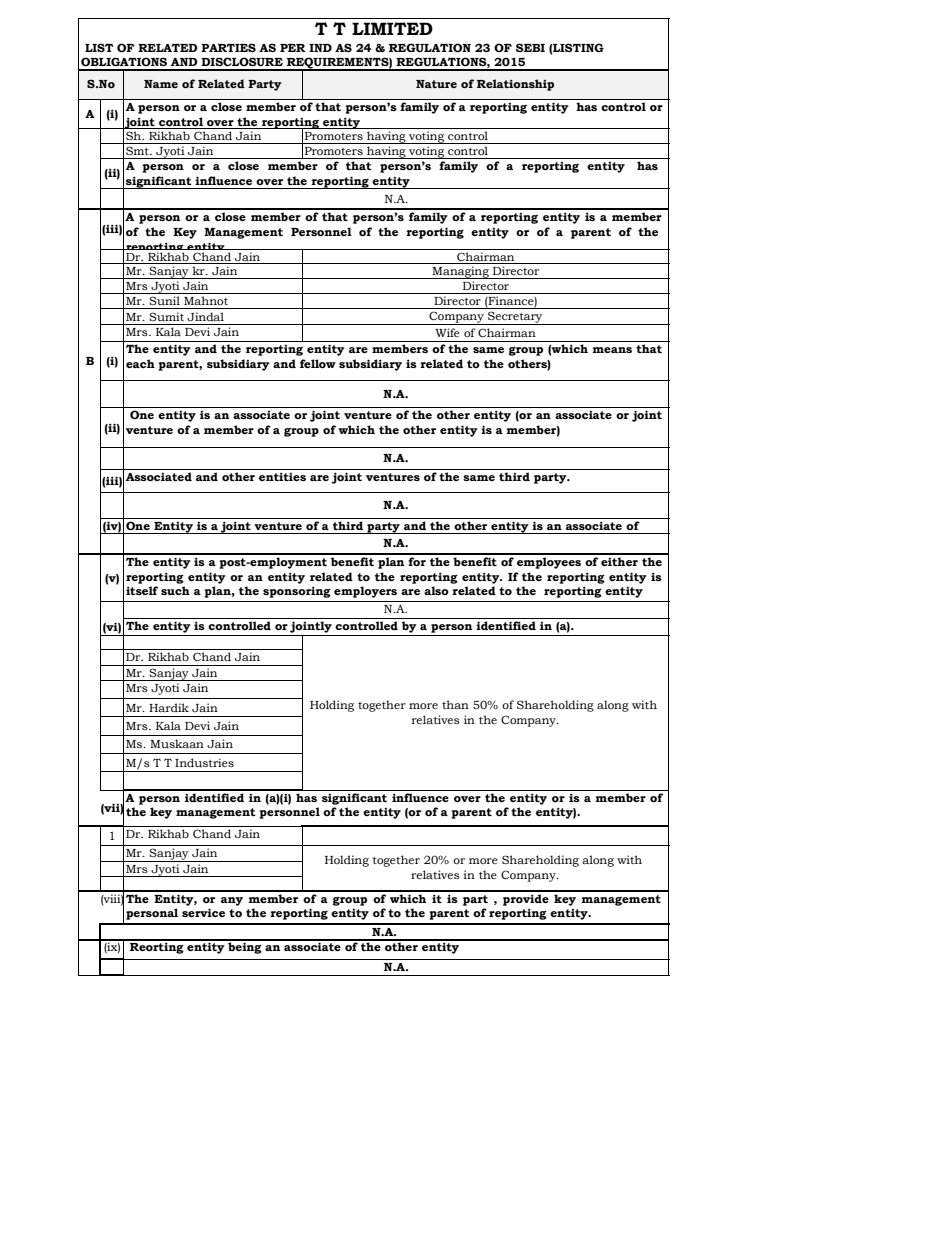 The image size is (952, 1233). Describe the element at coordinates (161, 84) in the page. I see `Name` at that location.
